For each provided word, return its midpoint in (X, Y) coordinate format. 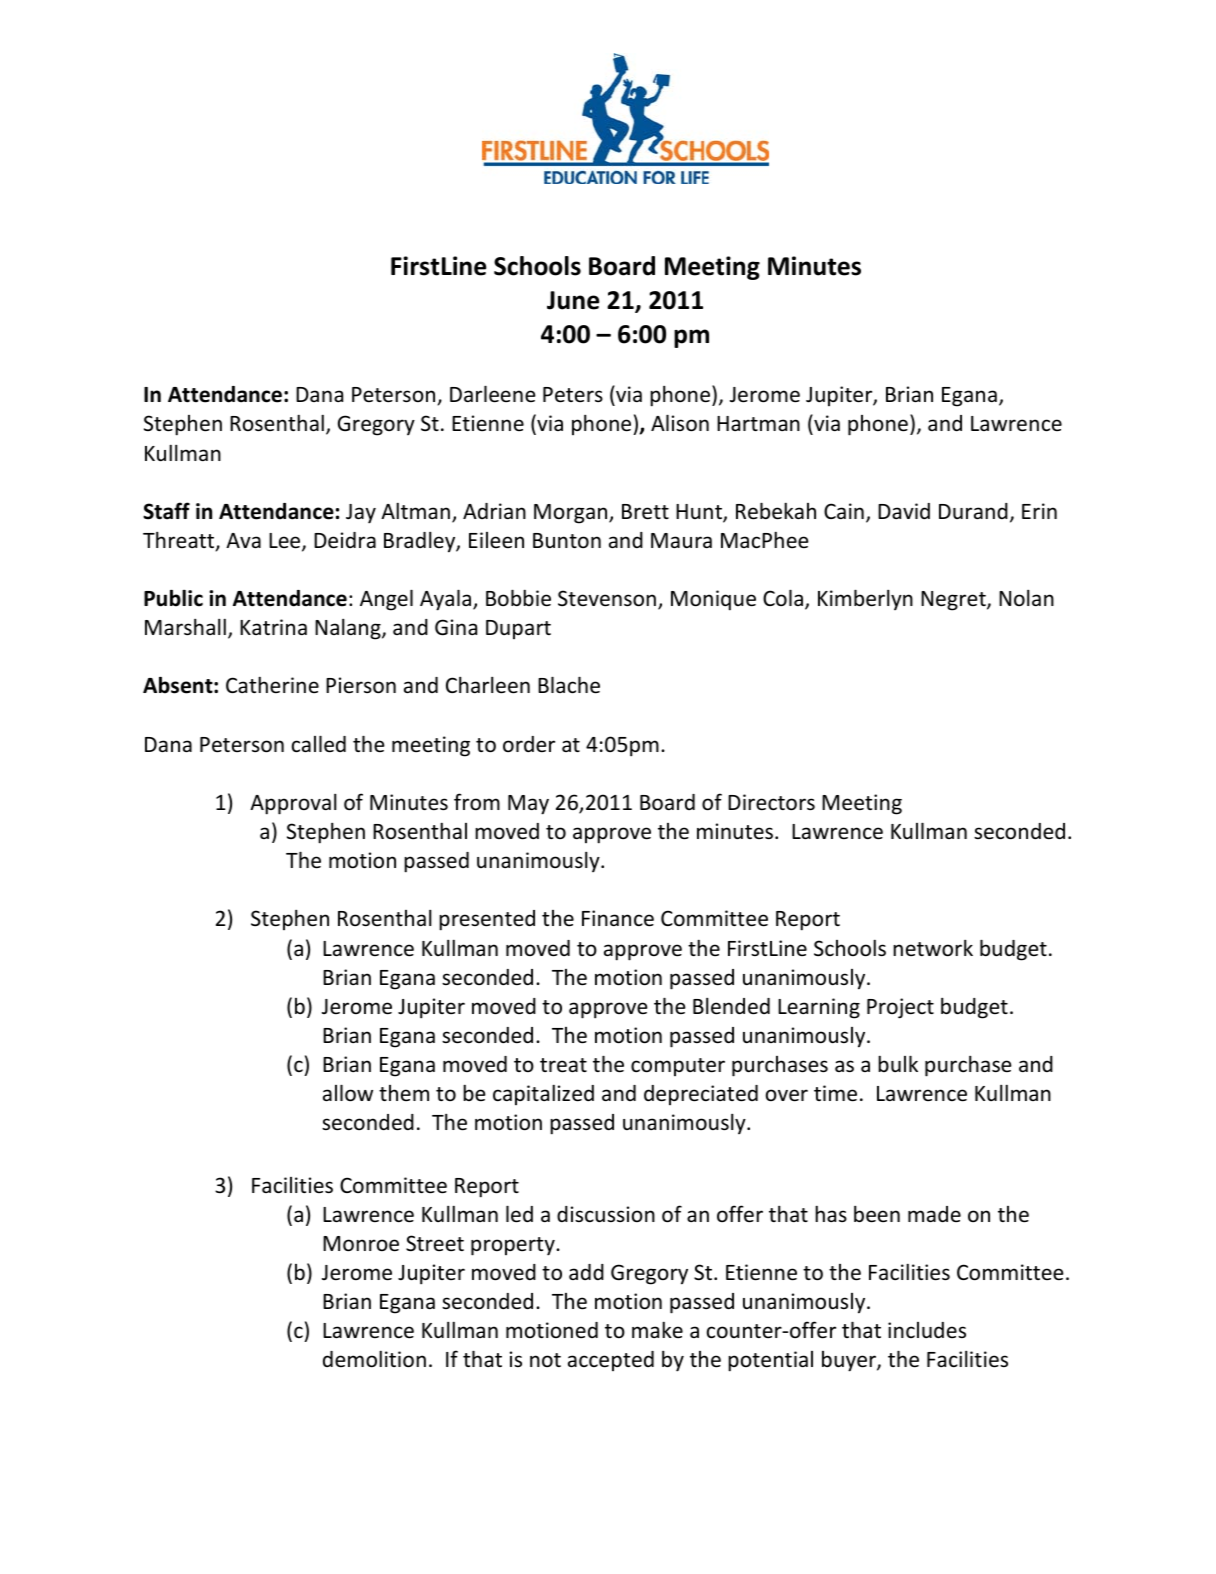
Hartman (758, 423)
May (528, 805)
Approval (293, 804)
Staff (166, 511)
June (573, 300)
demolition (374, 1359)
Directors (771, 802)
